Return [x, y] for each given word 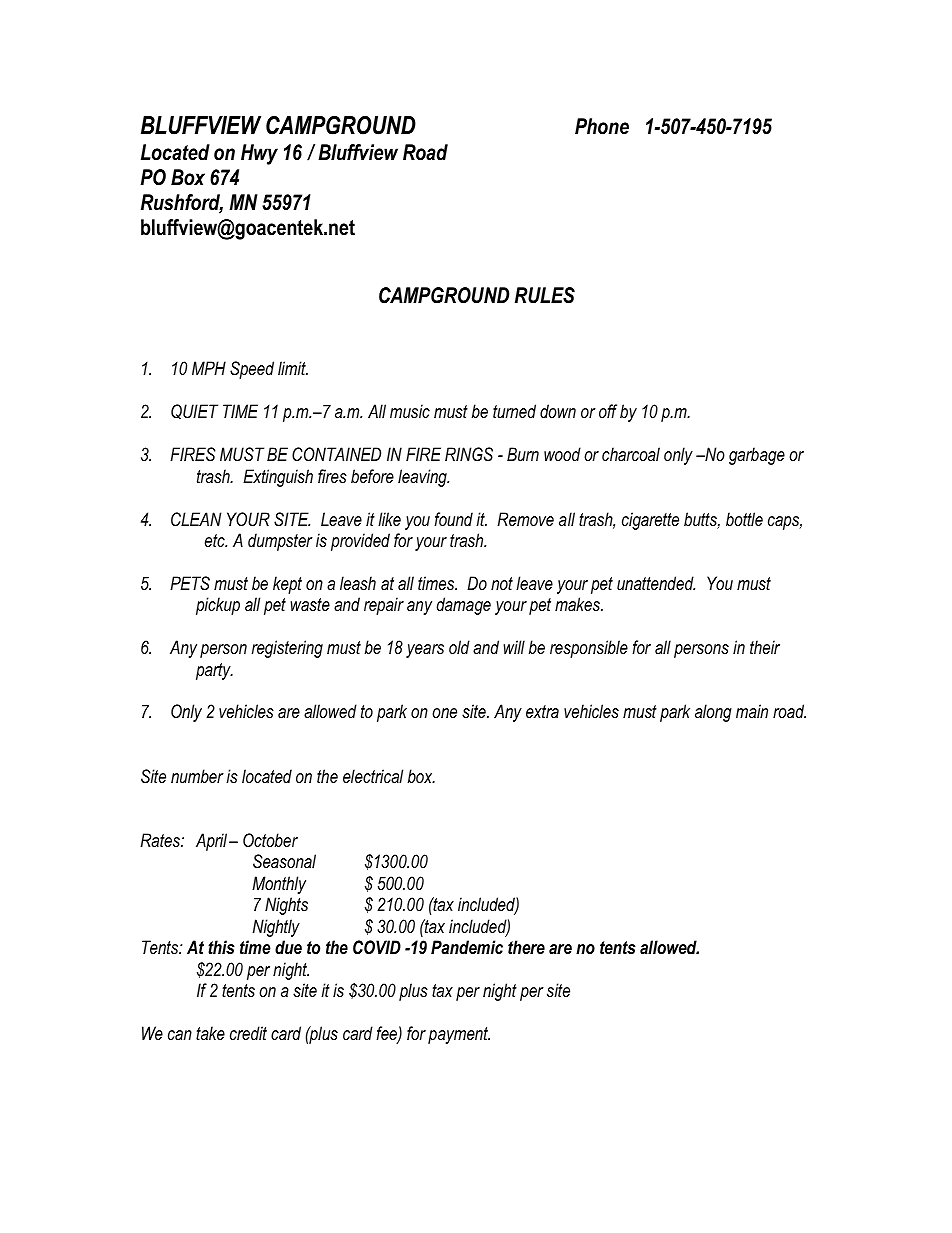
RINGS [469, 454]
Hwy [259, 154]
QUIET [194, 411]
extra [542, 711]
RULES [545, 295]
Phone [602, 126]
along [713, 713]
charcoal [631, 454]
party [214, 671]
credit [248, 1033]
